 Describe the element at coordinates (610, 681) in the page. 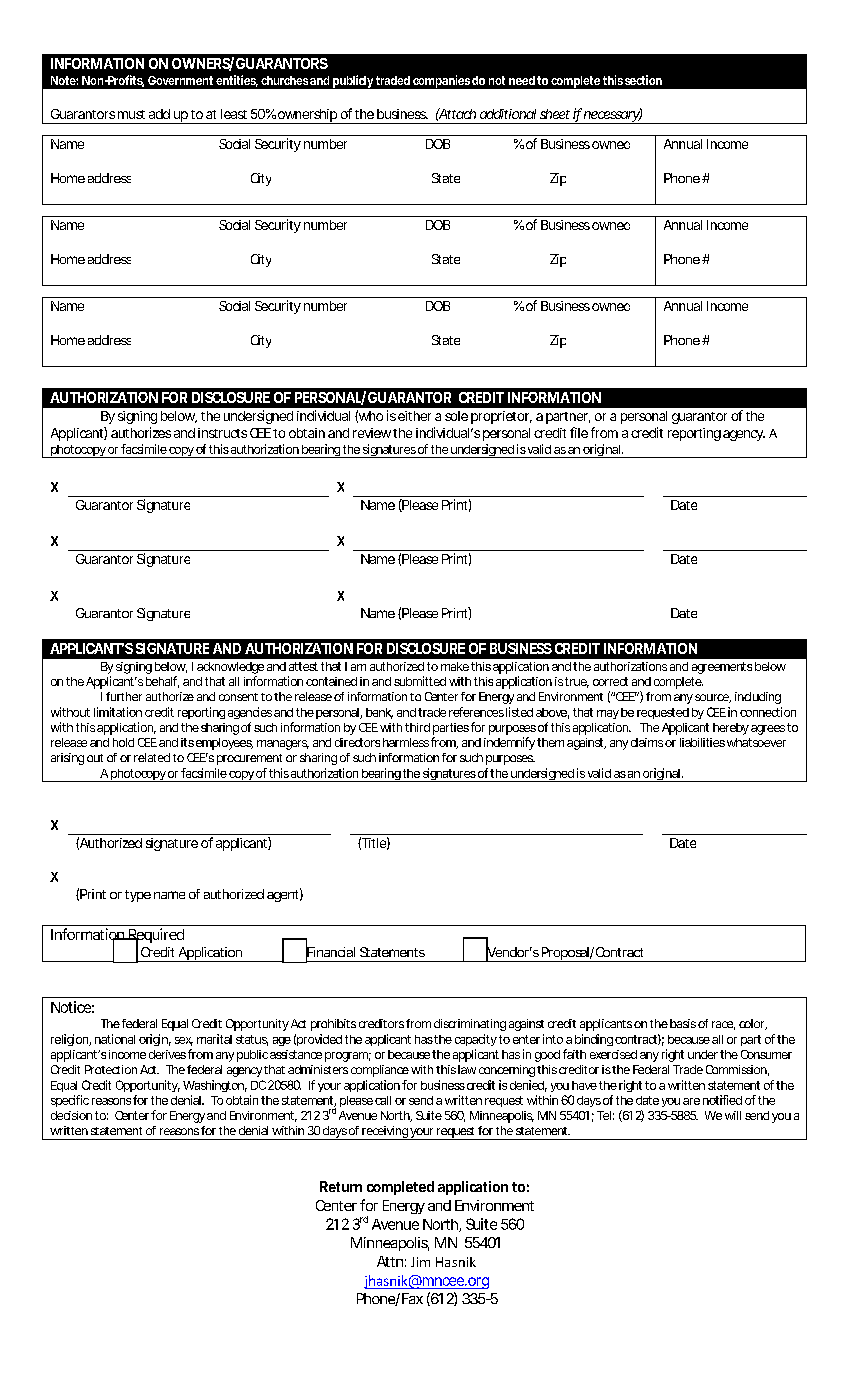

I see `correct` at that location.
